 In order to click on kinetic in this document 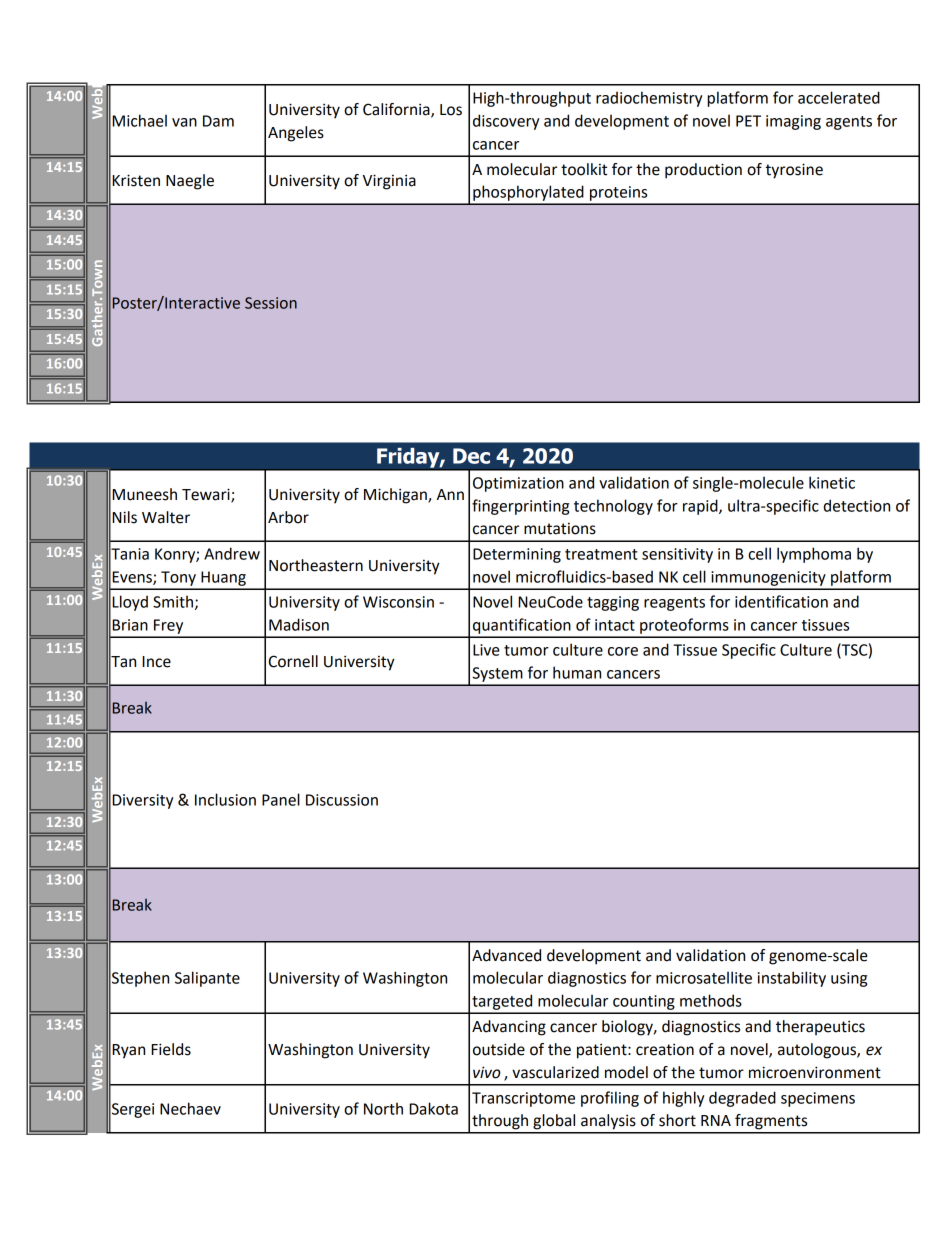, I will do `click(832, 482)`.
